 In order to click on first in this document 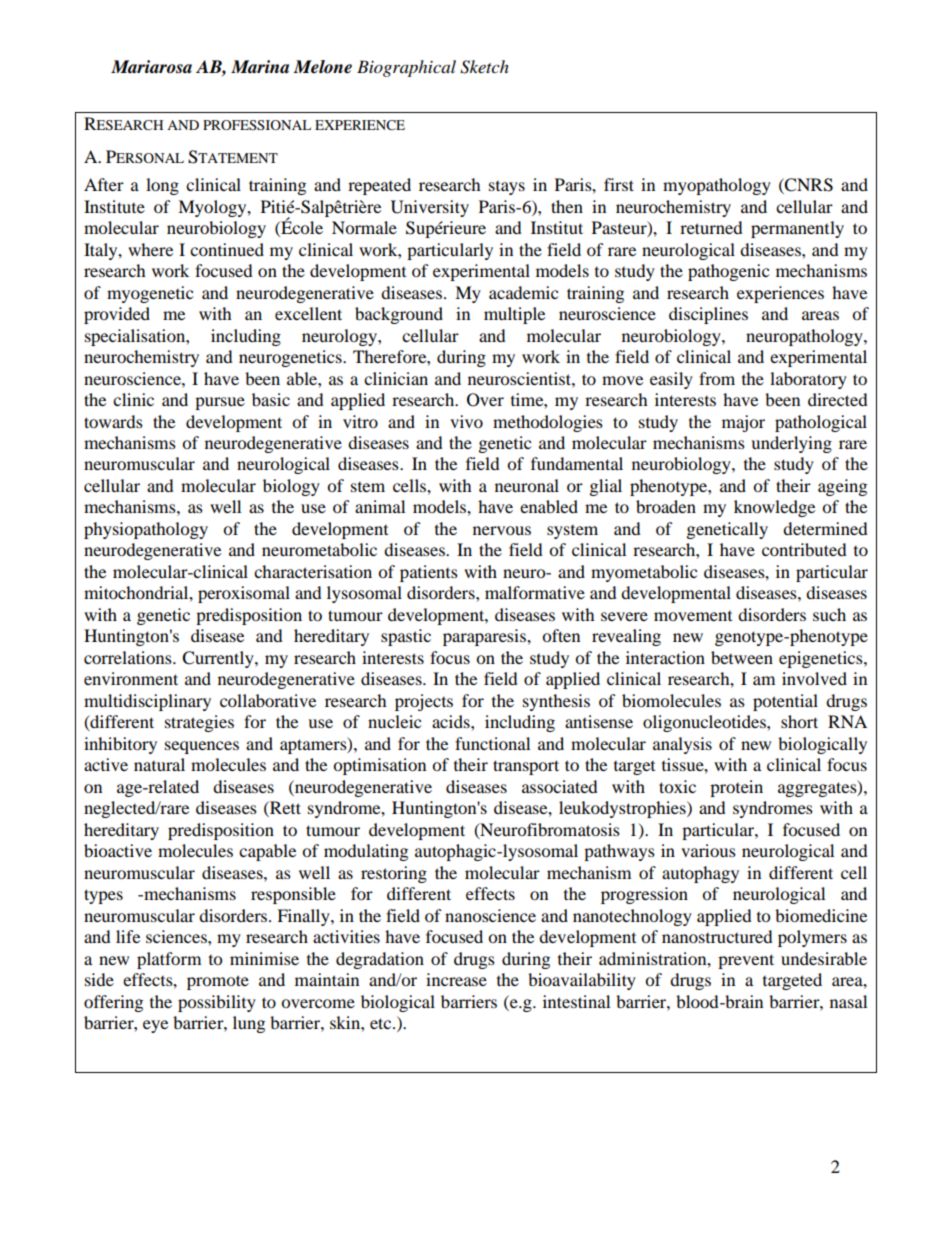, I will do `click(619, 184)`.
